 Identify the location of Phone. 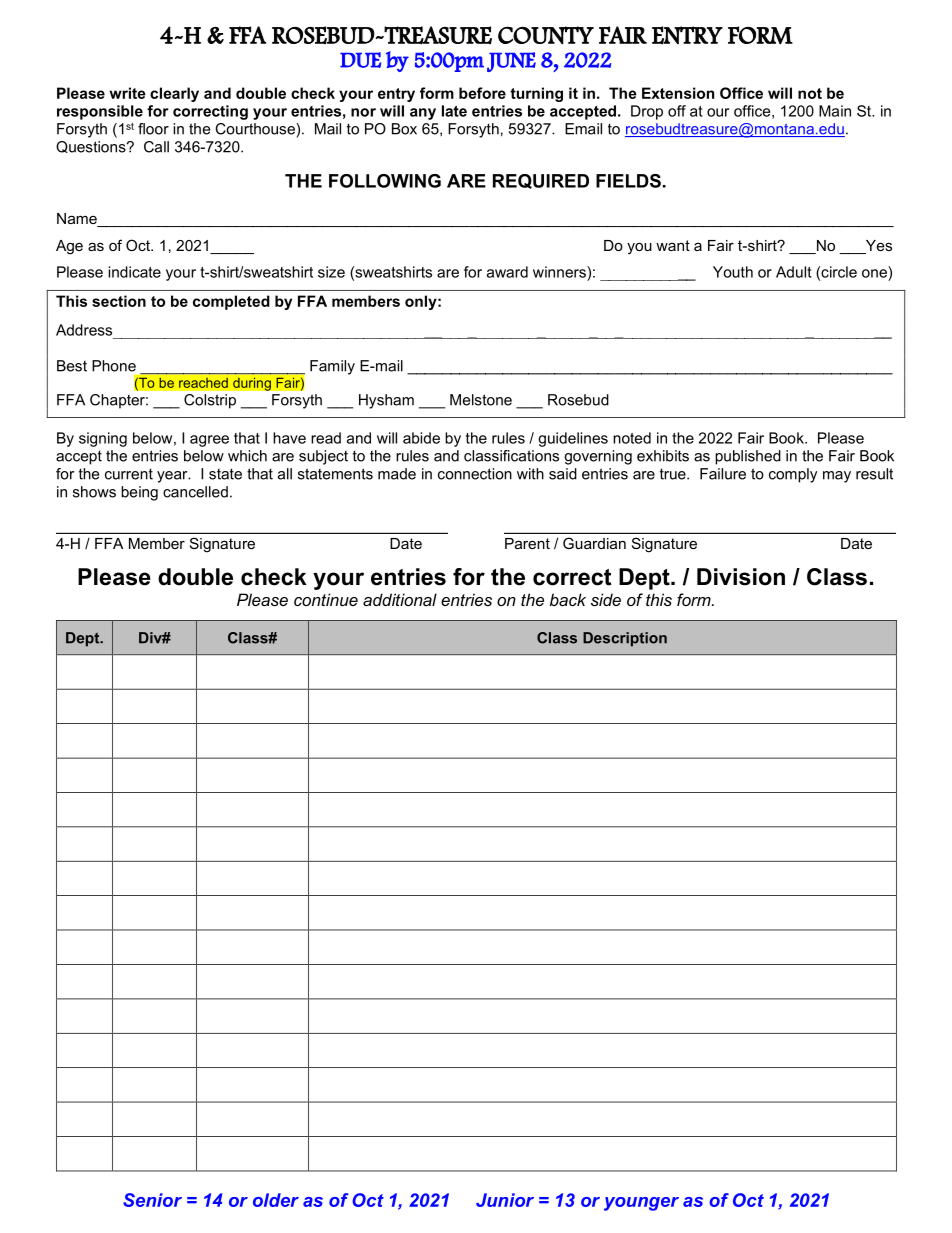
(114, 366).
